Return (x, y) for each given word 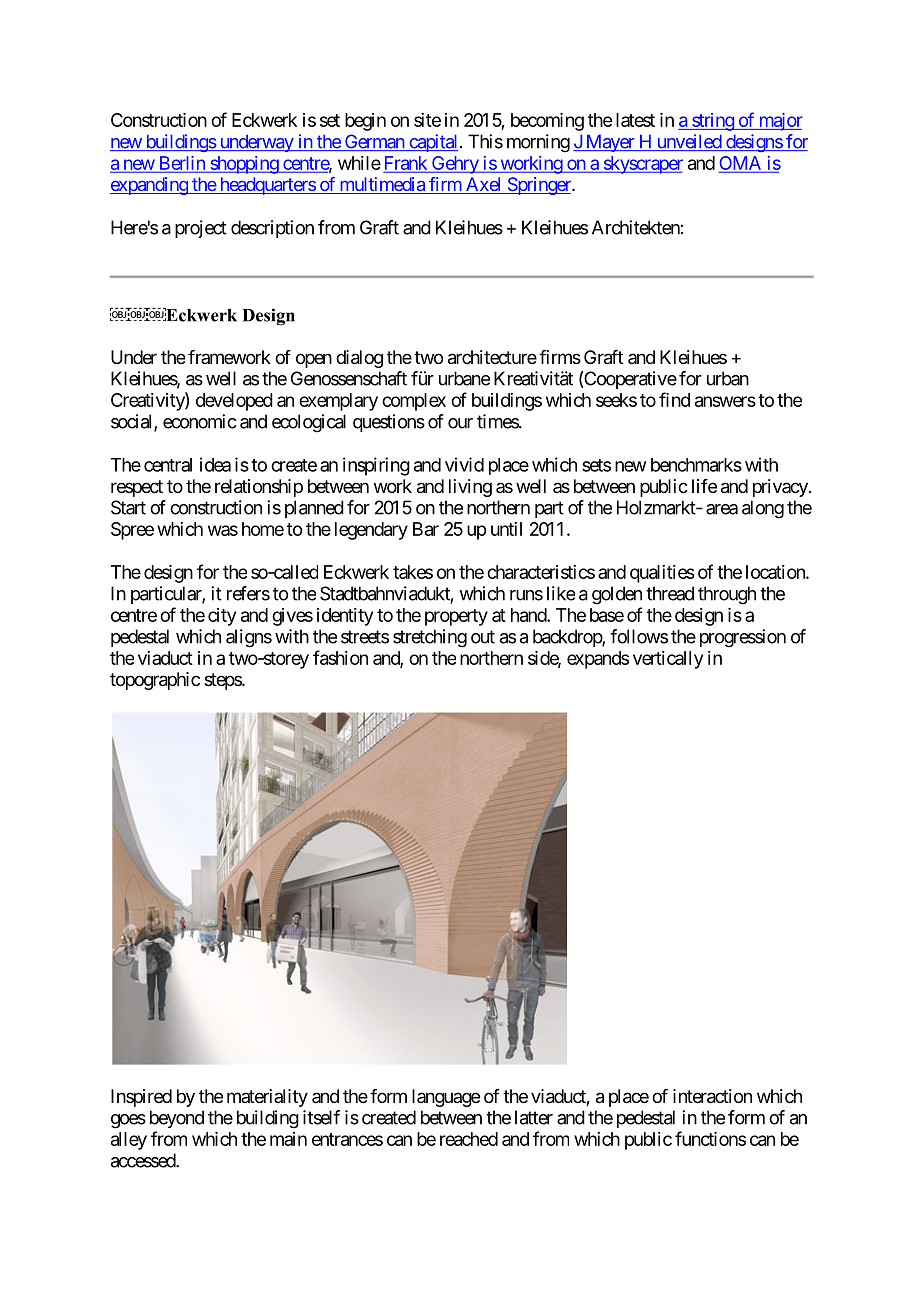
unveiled (688, 142)
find (674, 399)
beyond (177, 1119)
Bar (426, 529)
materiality (267, 1098)
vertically (668, 660)
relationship (259, 488)
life (704, 486)
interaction (712, 1096)
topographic (155, 681)
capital (432, 143)
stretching (430, 638)
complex (414, 402)
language (446, 1098)
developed (234, 402)
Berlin (181, 164)
